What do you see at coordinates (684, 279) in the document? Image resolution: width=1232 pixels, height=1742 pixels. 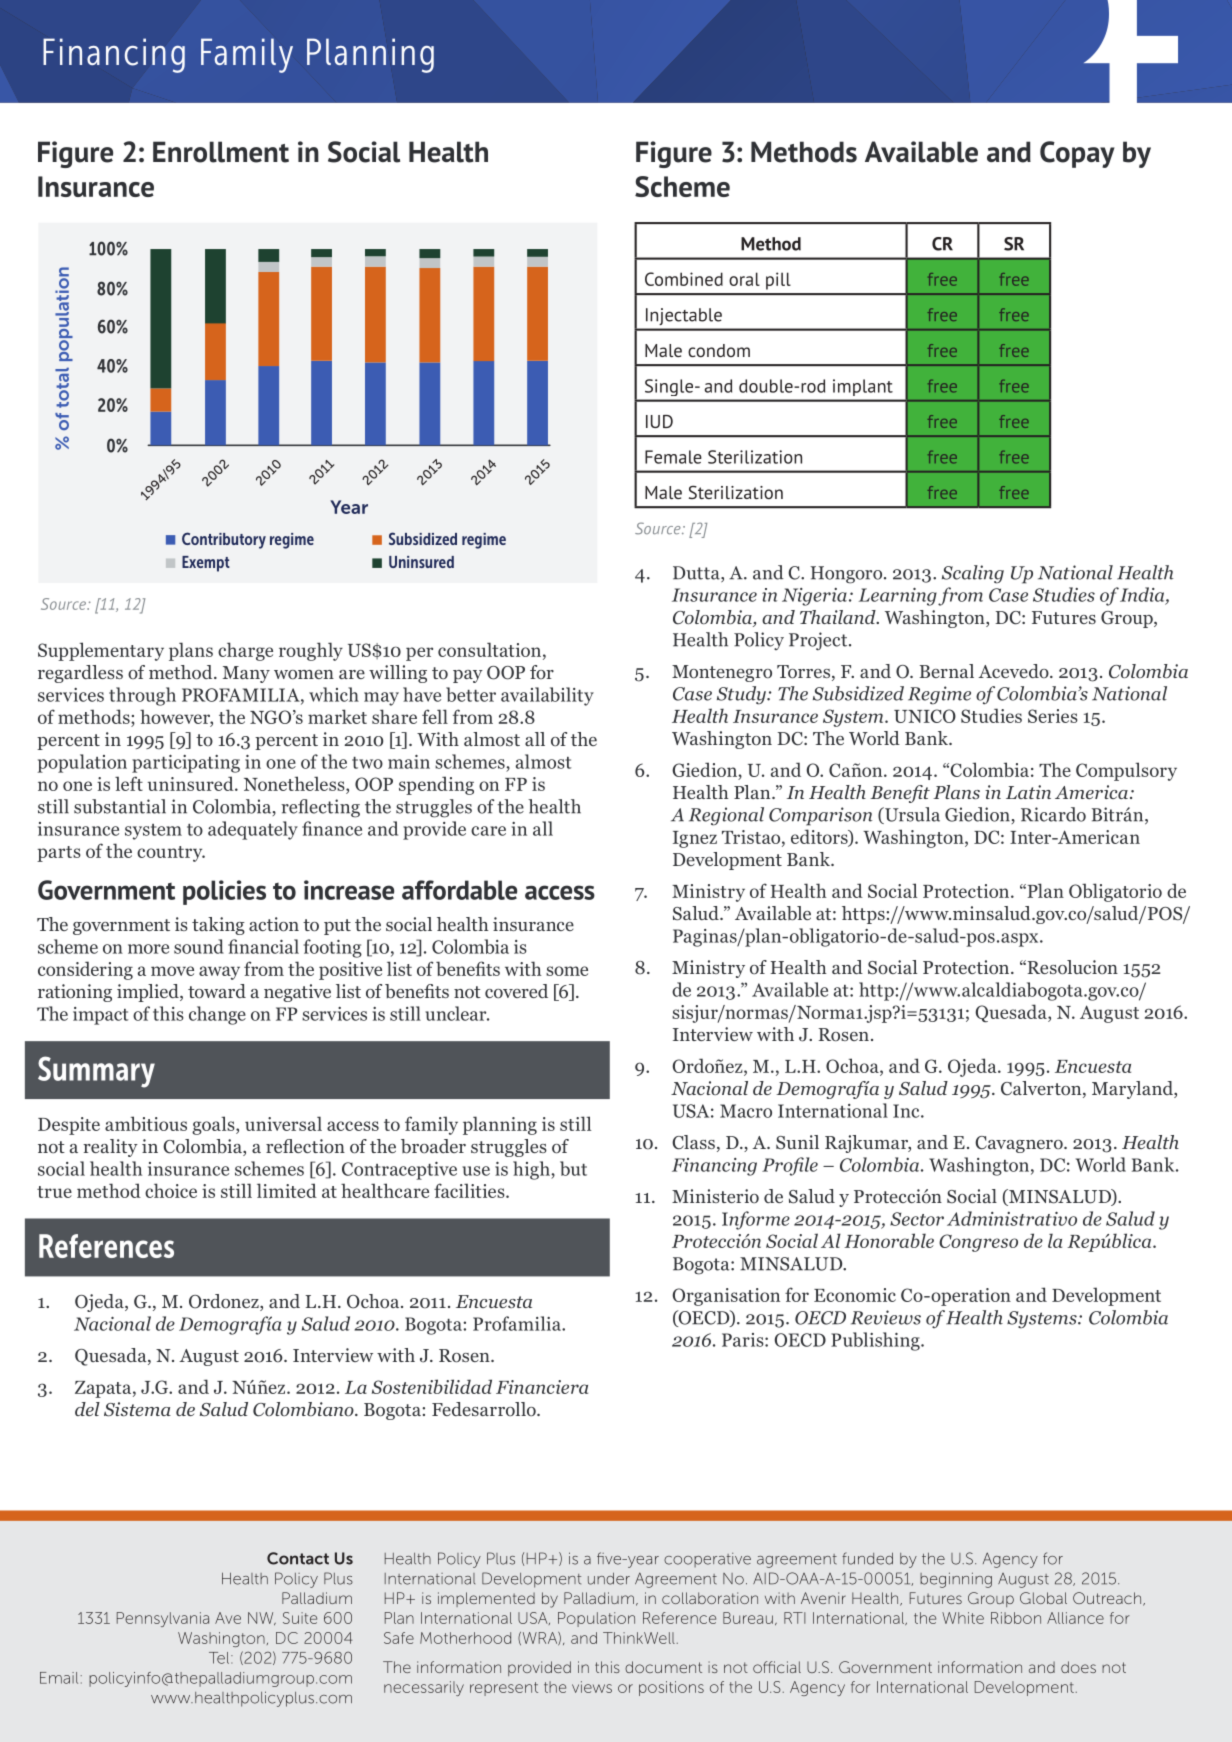 I see `Combined` at bounding box center [684, 279].
